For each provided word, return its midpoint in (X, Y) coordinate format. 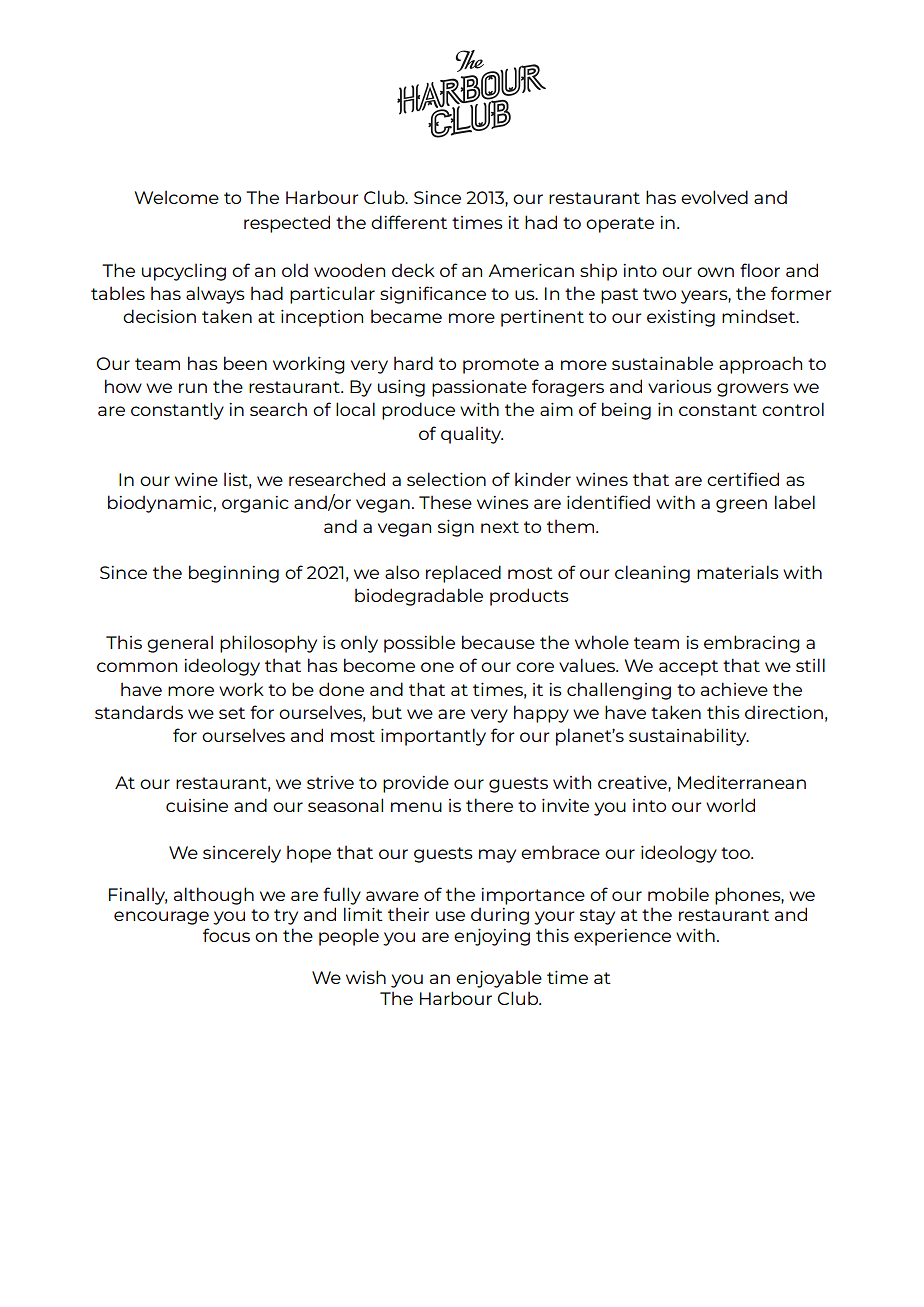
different (409, 222)
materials (738, 572)
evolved (714, 197)
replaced (463, 574)
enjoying (492, 937)
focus (226, 935)
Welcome (177, 197)
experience (622, 937)
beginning (234, 574)
